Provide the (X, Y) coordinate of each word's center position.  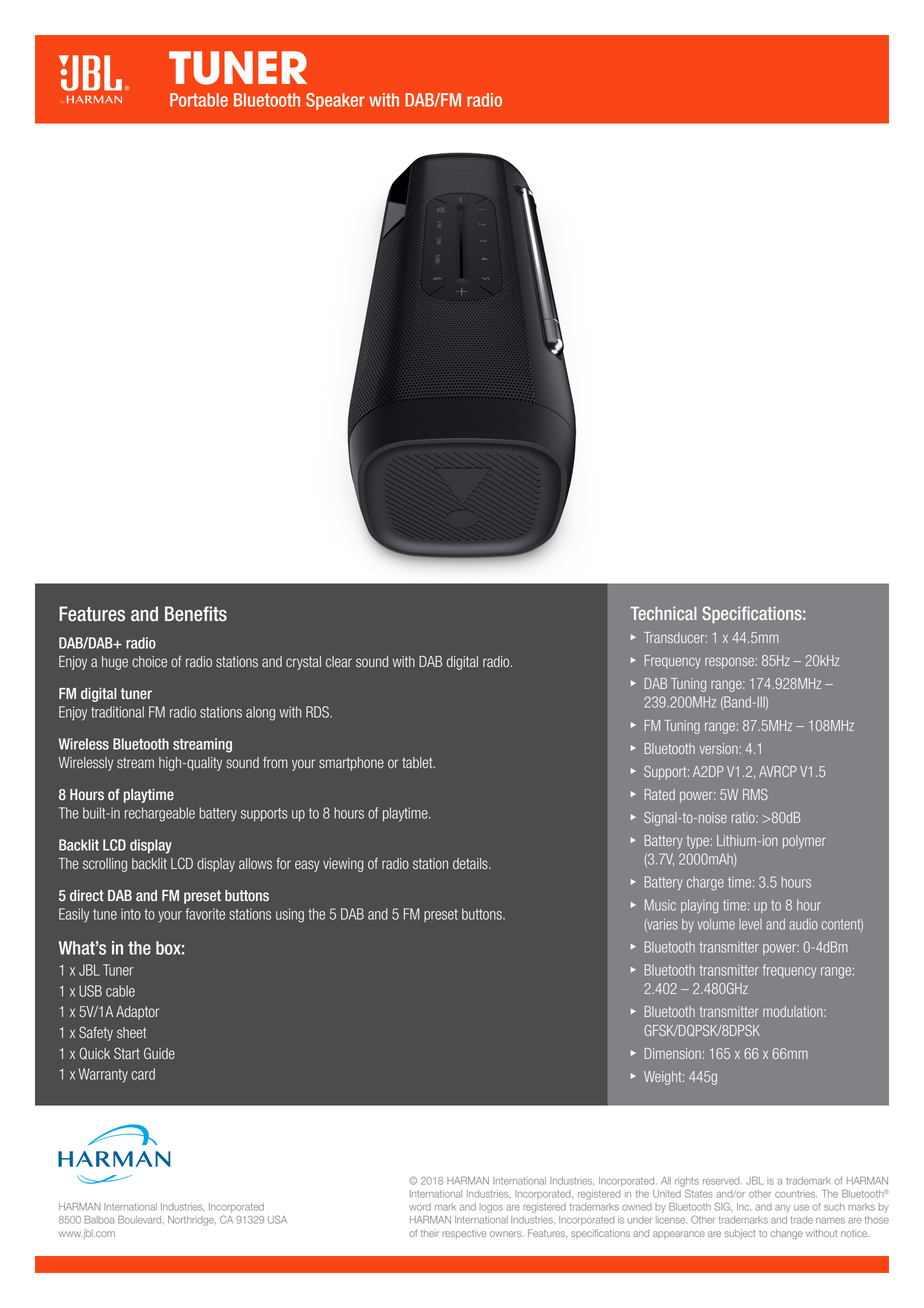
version (719, 748)
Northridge (192, 1221)
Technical (664, 613)
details (471, 864)
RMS (755, 794)
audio (803, 924)
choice (149, 662)
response (729, 663)
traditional (117, 712)
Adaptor (137, 1013)
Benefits (196, 614)
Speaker (335, 101)
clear (339, 662)
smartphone (351, 764)
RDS (318, 712)
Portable (199, 100)
